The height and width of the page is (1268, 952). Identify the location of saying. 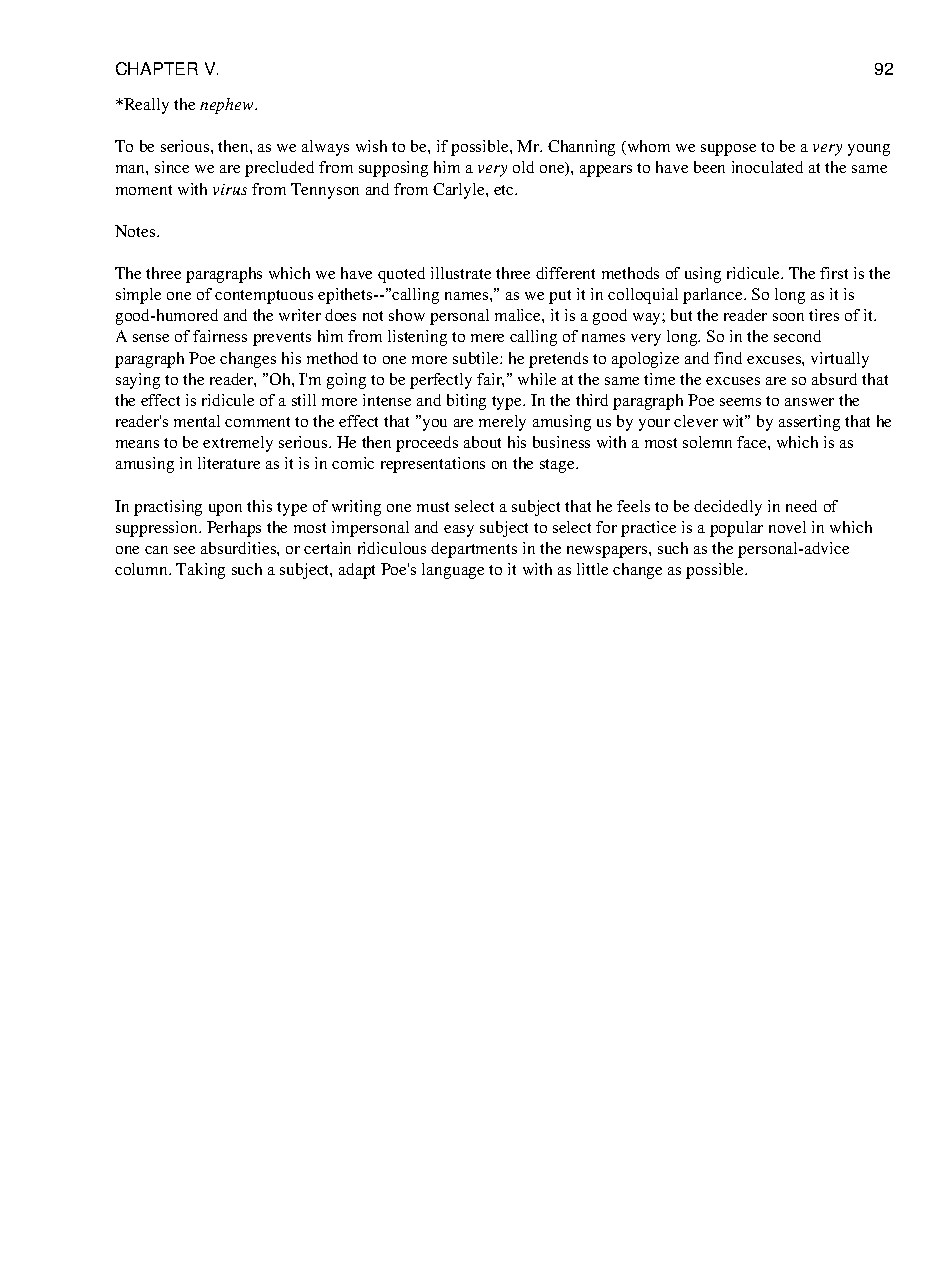
(138, 381).
